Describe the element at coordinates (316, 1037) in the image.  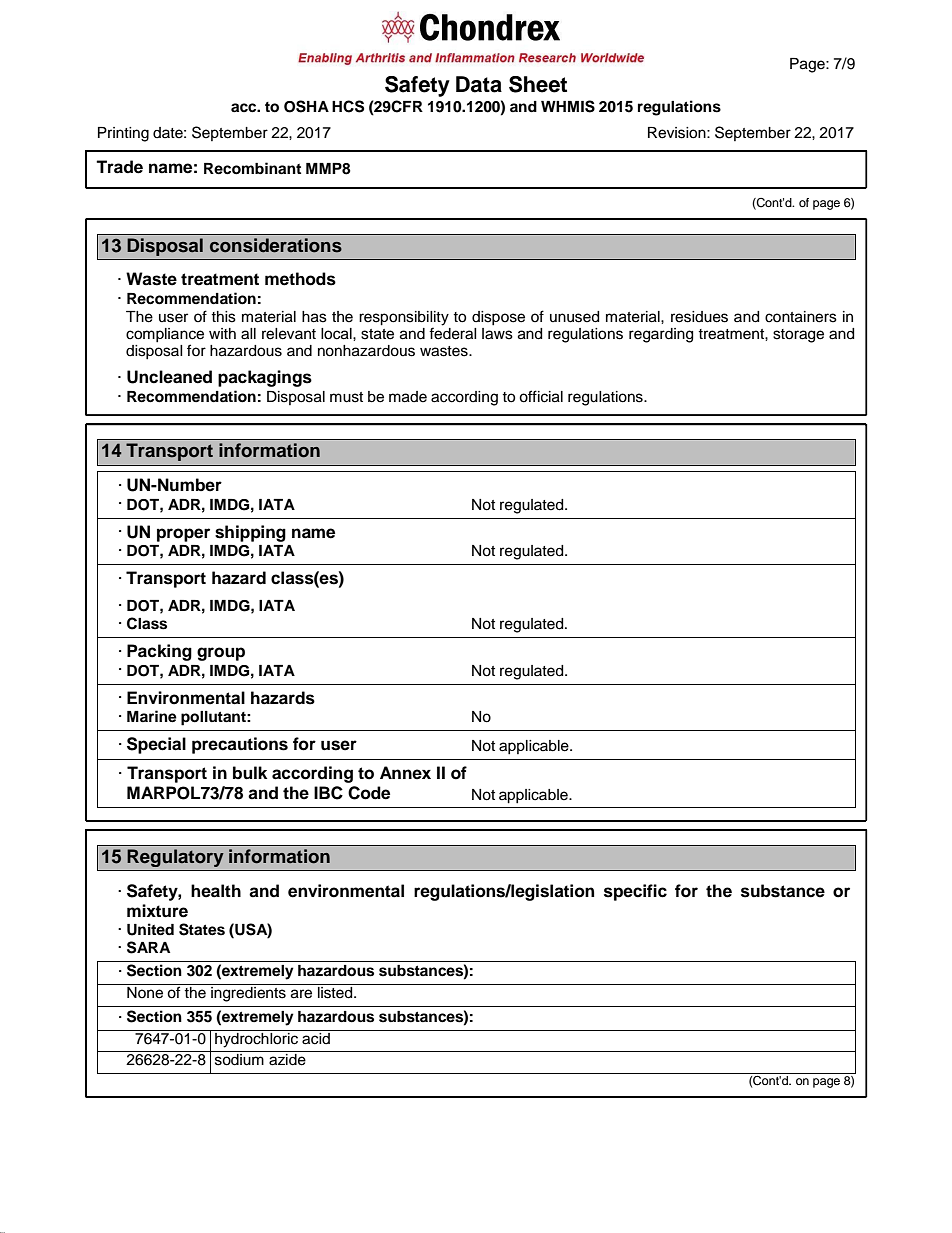
I see `acid` at that location.
